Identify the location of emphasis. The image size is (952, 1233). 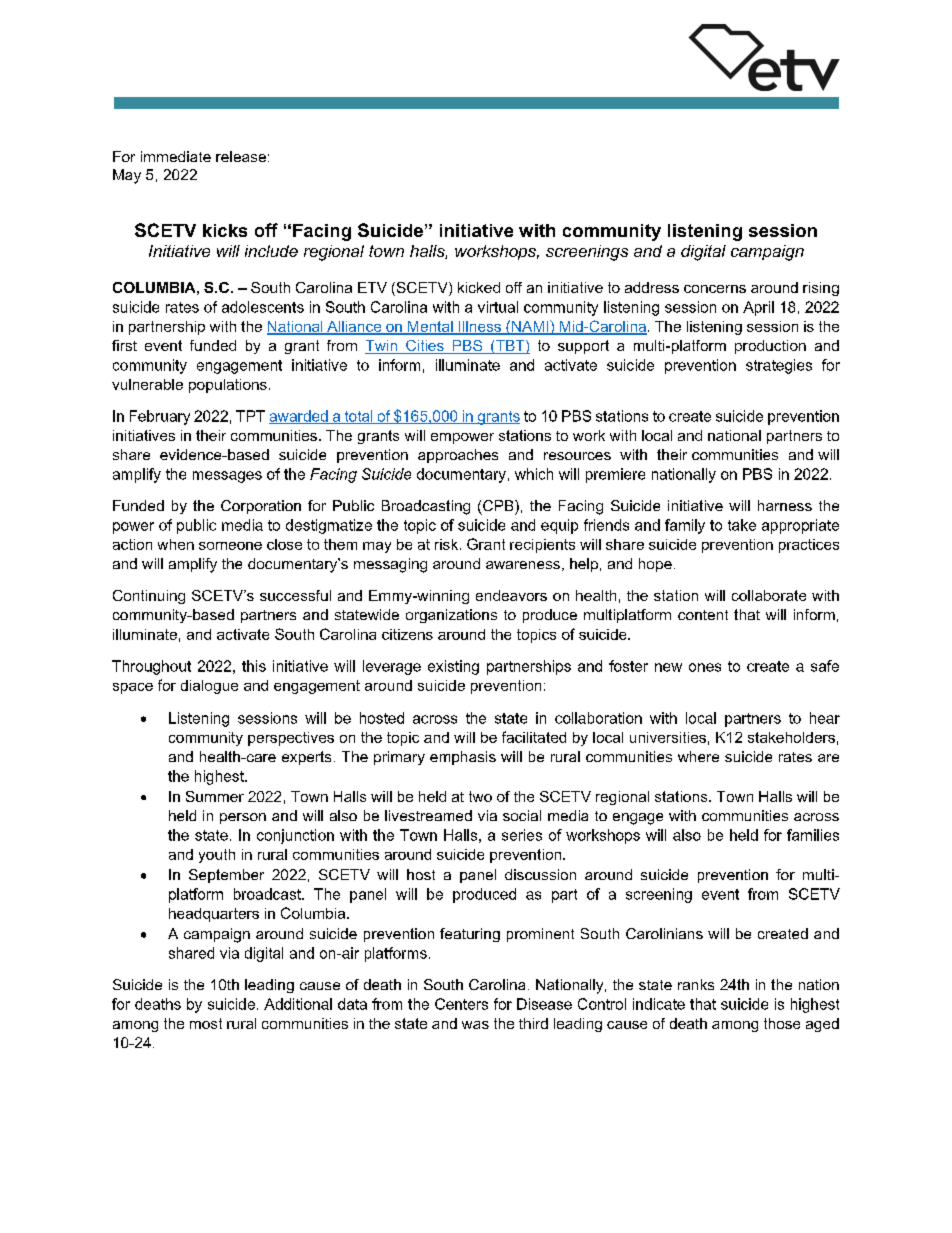
(463, 758).
